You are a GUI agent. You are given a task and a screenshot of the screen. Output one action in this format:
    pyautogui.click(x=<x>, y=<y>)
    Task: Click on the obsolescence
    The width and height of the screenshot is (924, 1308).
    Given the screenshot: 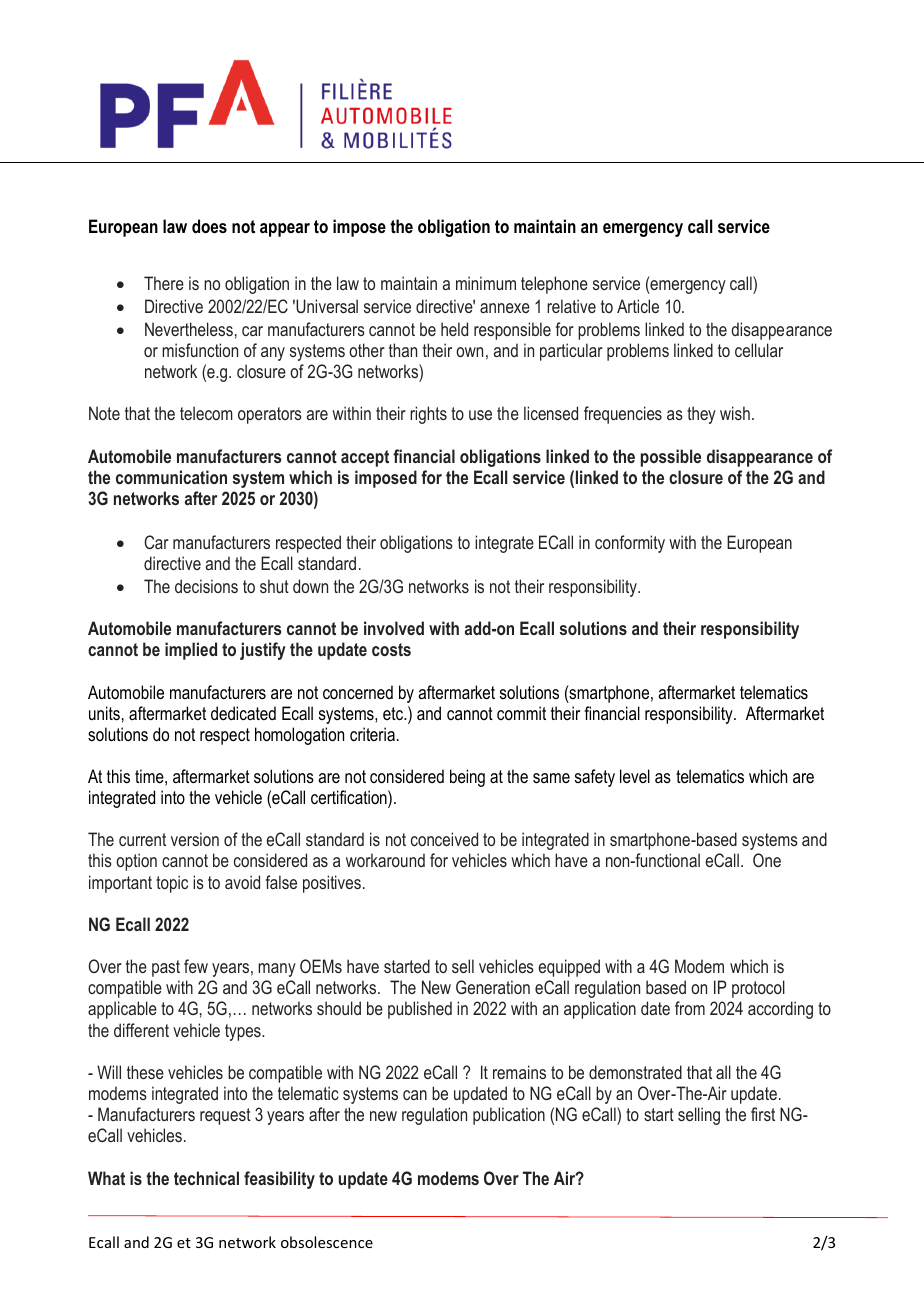 What is the action you would take?
    pyautogui.click(x=327, y=1242)
